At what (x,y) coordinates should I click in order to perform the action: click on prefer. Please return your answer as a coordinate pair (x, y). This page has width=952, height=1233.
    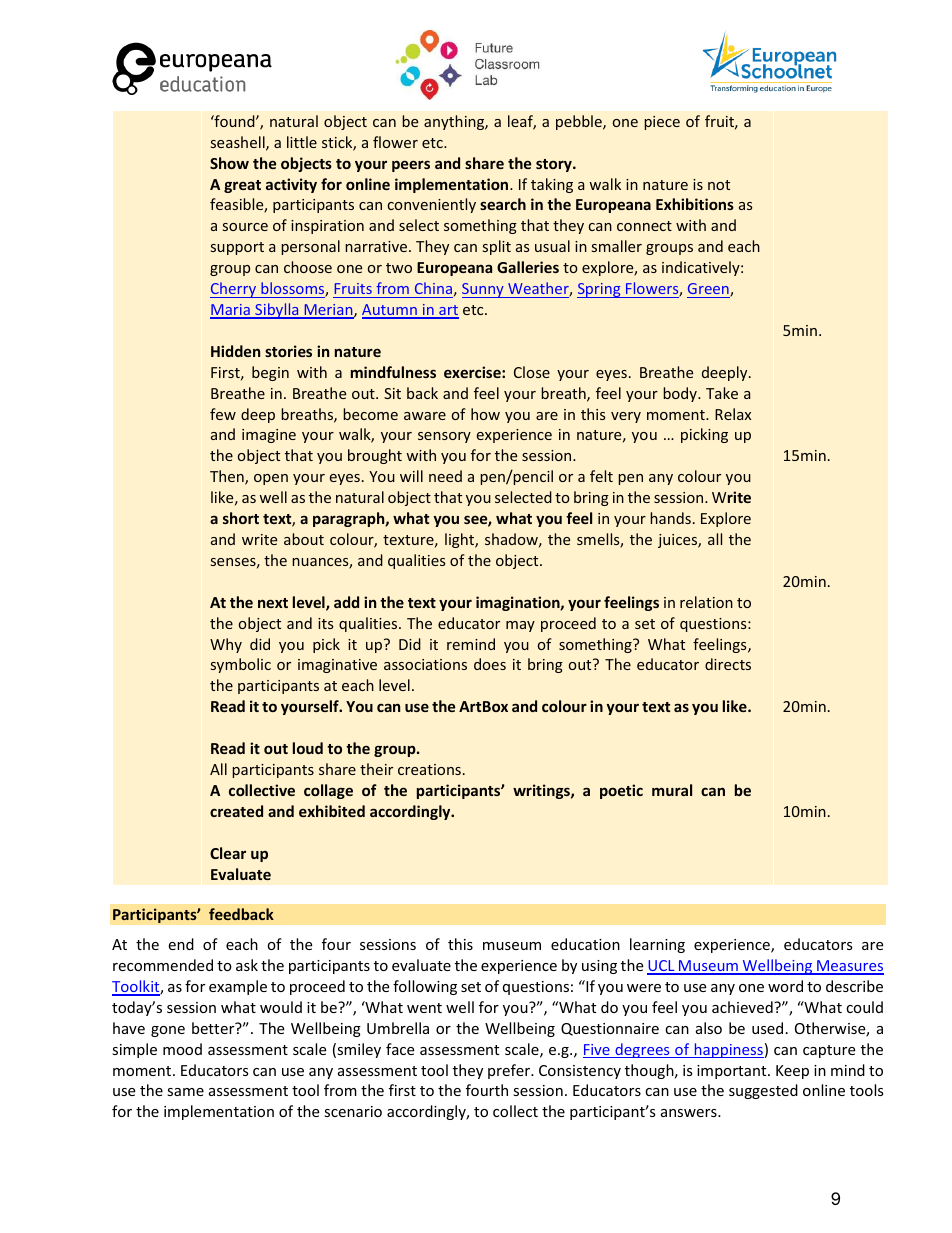
    Looking at the image, I should click on (510, 1071).
